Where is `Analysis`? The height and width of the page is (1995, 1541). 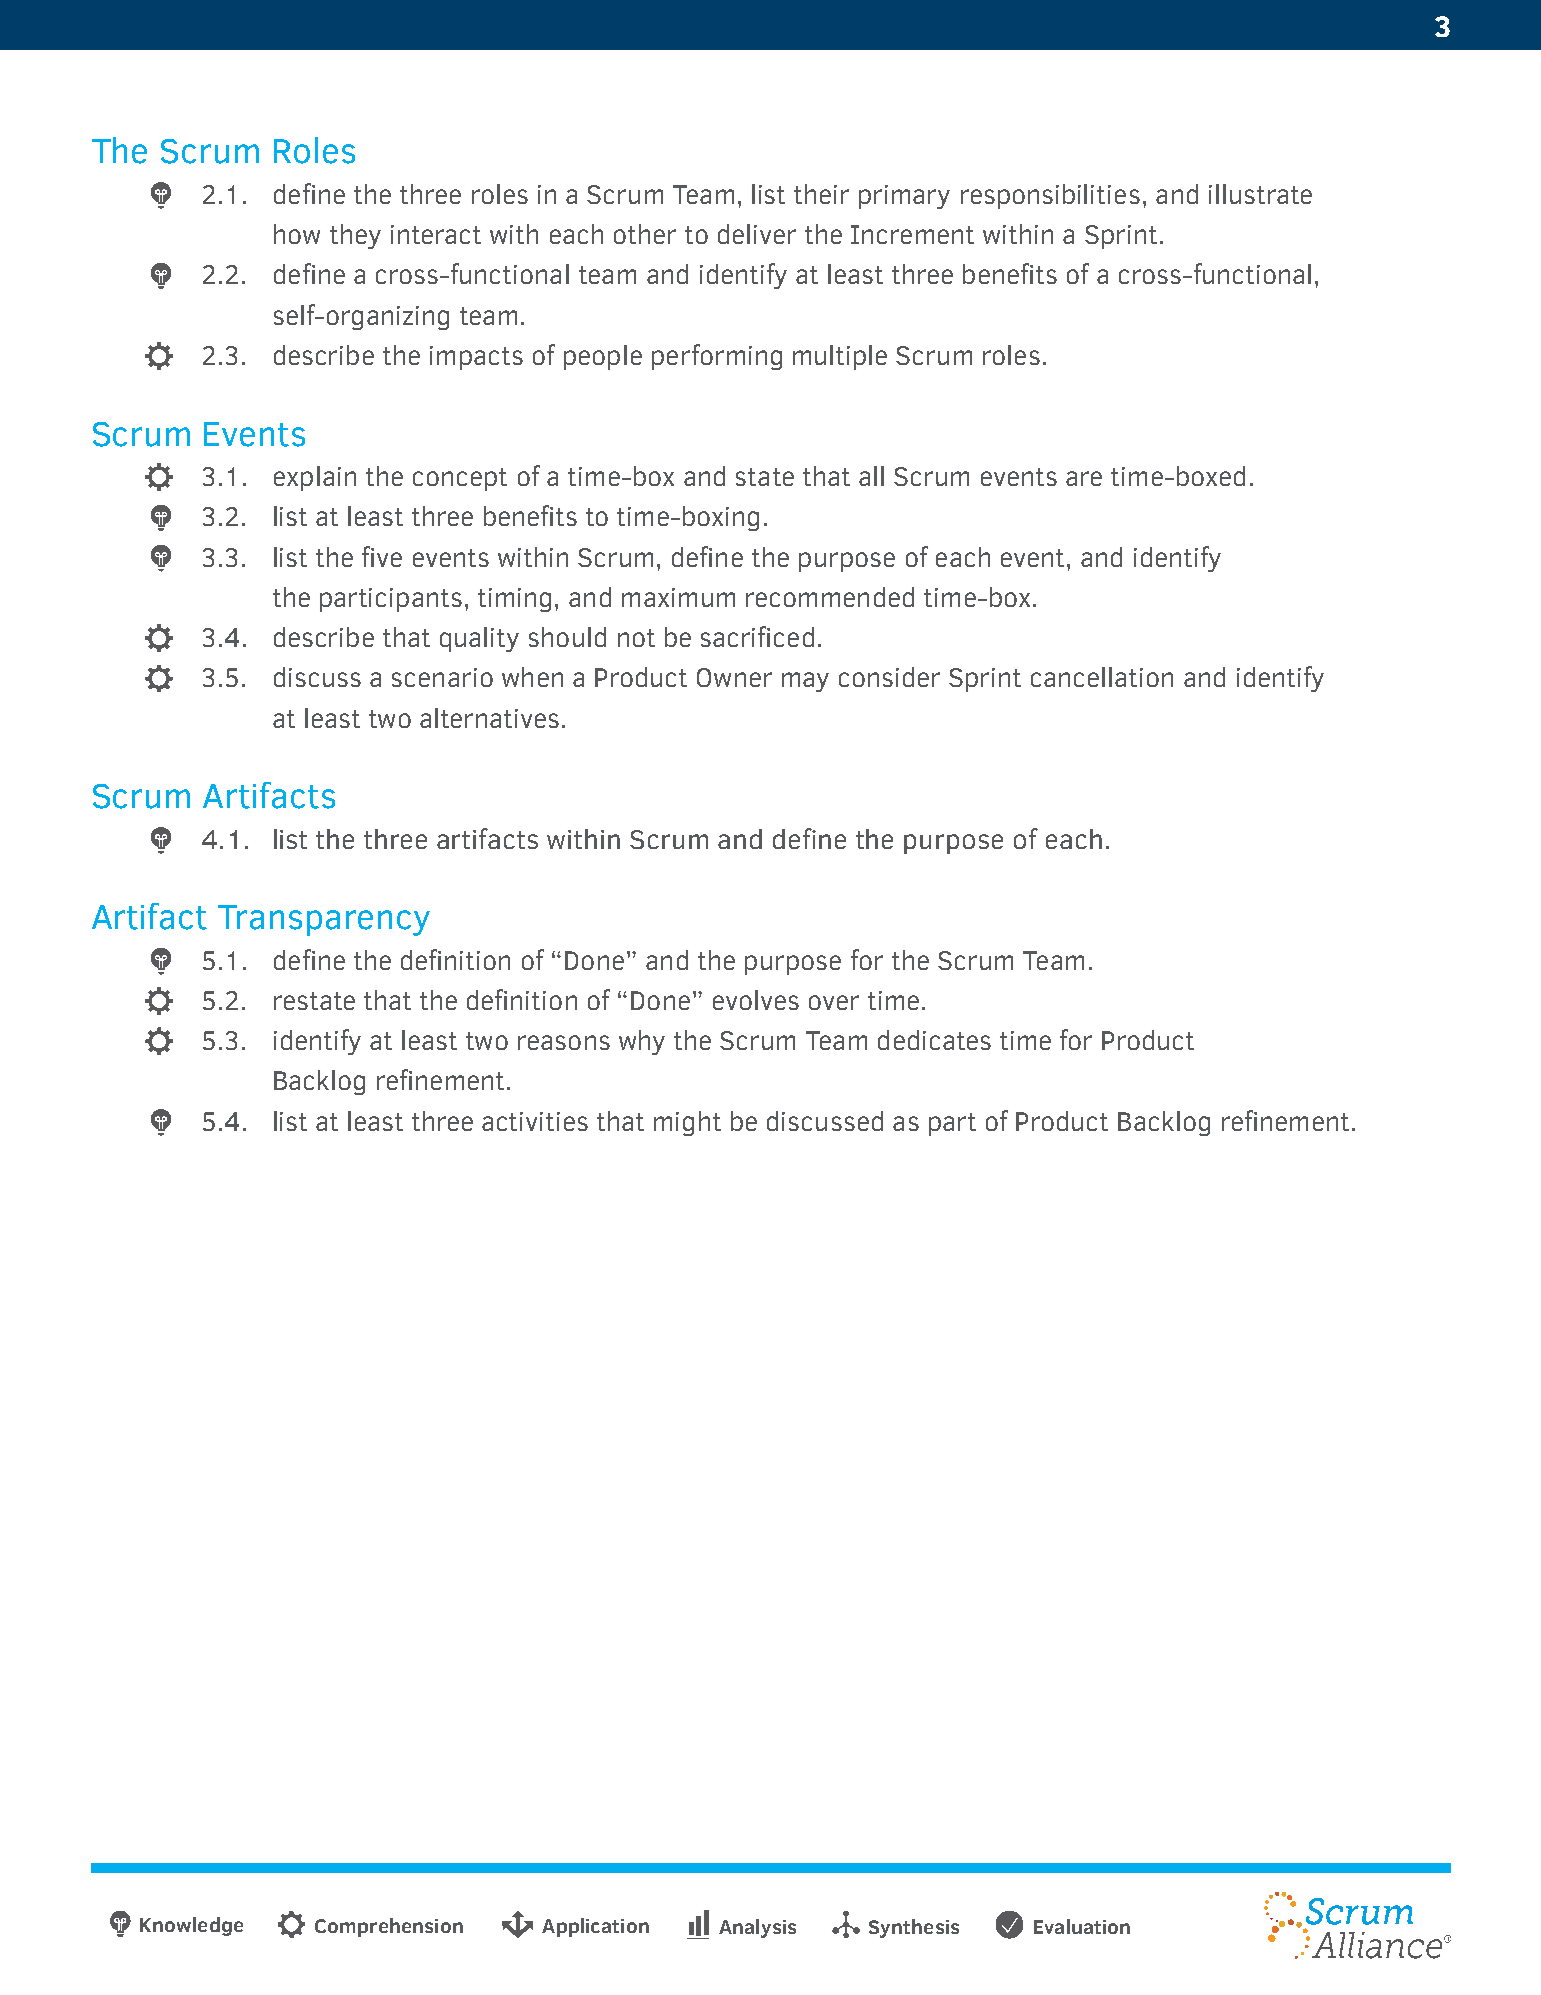
Analysis is located at coordinates (757, 1928).
